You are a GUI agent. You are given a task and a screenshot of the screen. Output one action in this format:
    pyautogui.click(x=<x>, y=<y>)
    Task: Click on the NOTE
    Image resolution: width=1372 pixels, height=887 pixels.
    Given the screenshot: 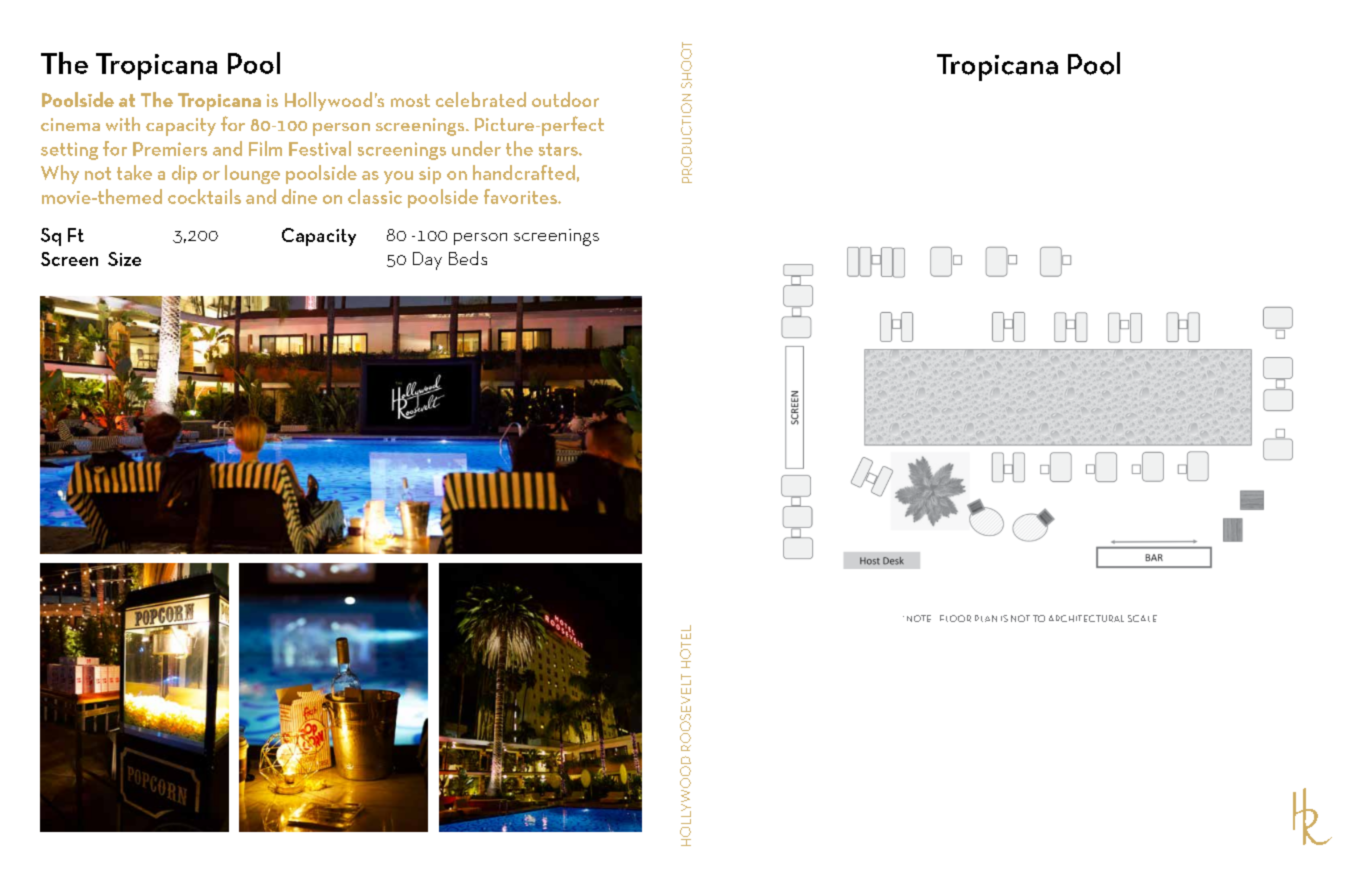 What is the action you would take?
    pyautogui.click(x=919, y=618)
